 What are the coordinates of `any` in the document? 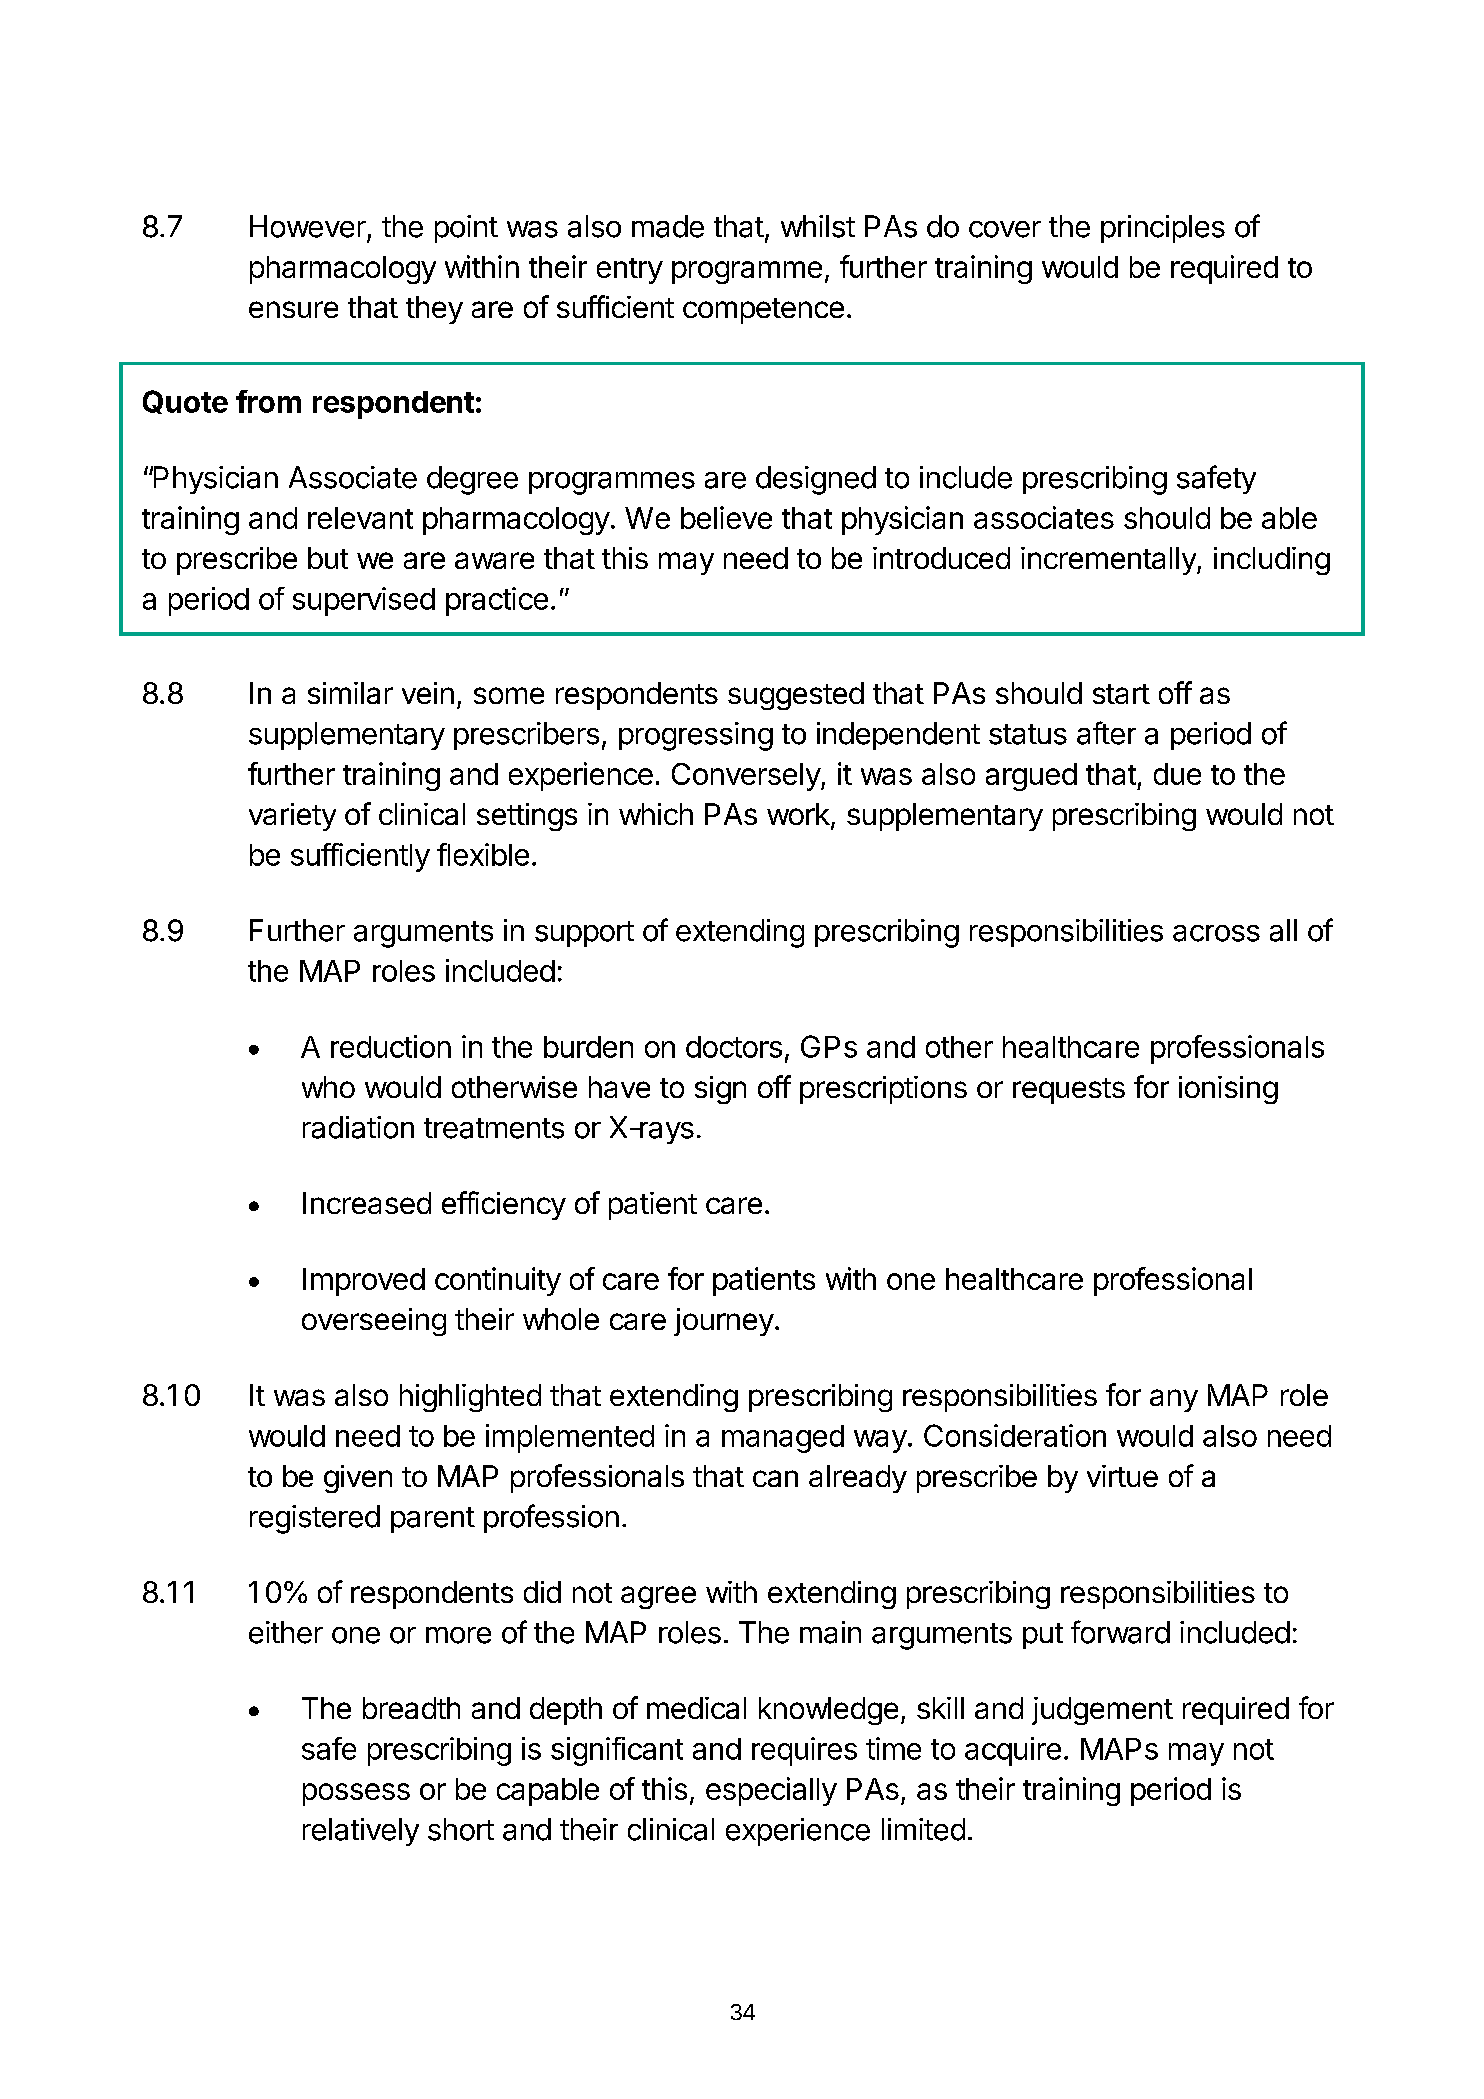 It's located at (1174, 1400).
